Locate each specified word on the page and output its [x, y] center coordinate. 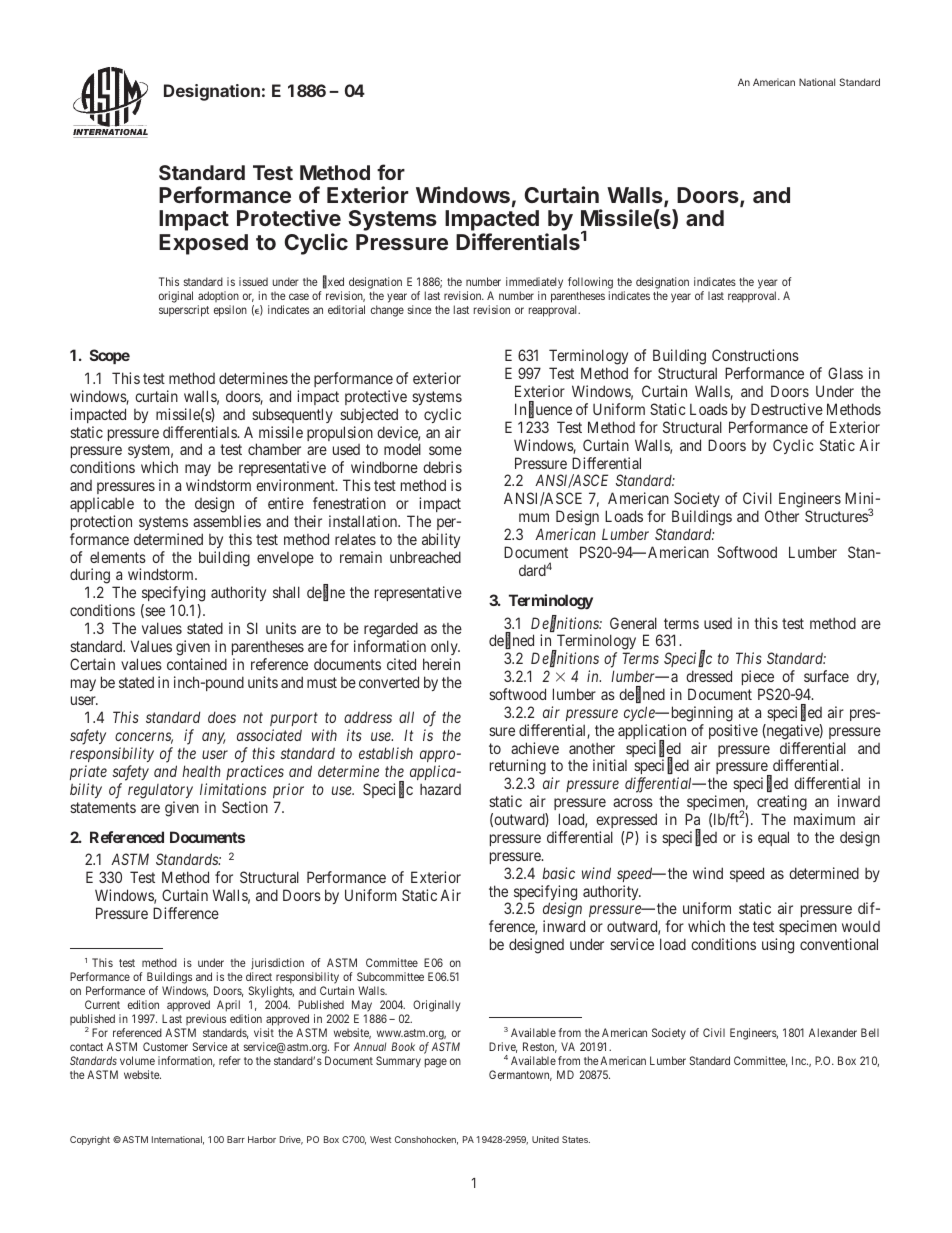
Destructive [787, 409]
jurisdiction [277, 965]
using [778, 946]
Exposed [203, 244]
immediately [534, 283]
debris [442, 467]
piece [758, 677]
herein [441, 664]
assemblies [227, 521]
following [590, 283]
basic [558, 873]
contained [197, 664]
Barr [236, 1139]
